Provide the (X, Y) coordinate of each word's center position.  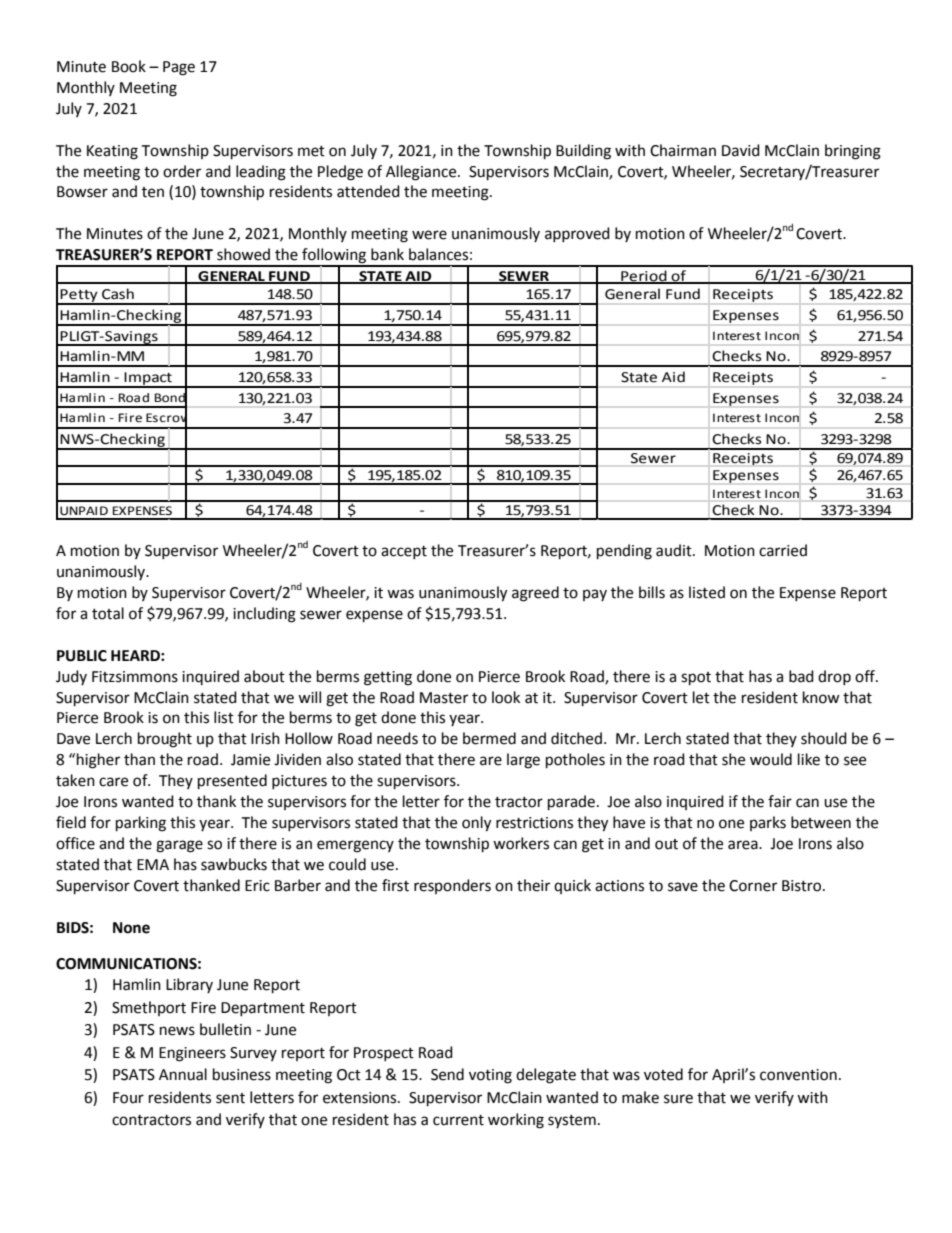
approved (577, 234)
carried (783, 550)
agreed (535, 594)
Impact (148, 379)
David (741, 150)
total (108, 613)
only (476, 824)
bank (387, 254)
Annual (183, 1074)
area (744, 845)
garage (179, 846)
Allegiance (422, 173)
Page (179, 68)
